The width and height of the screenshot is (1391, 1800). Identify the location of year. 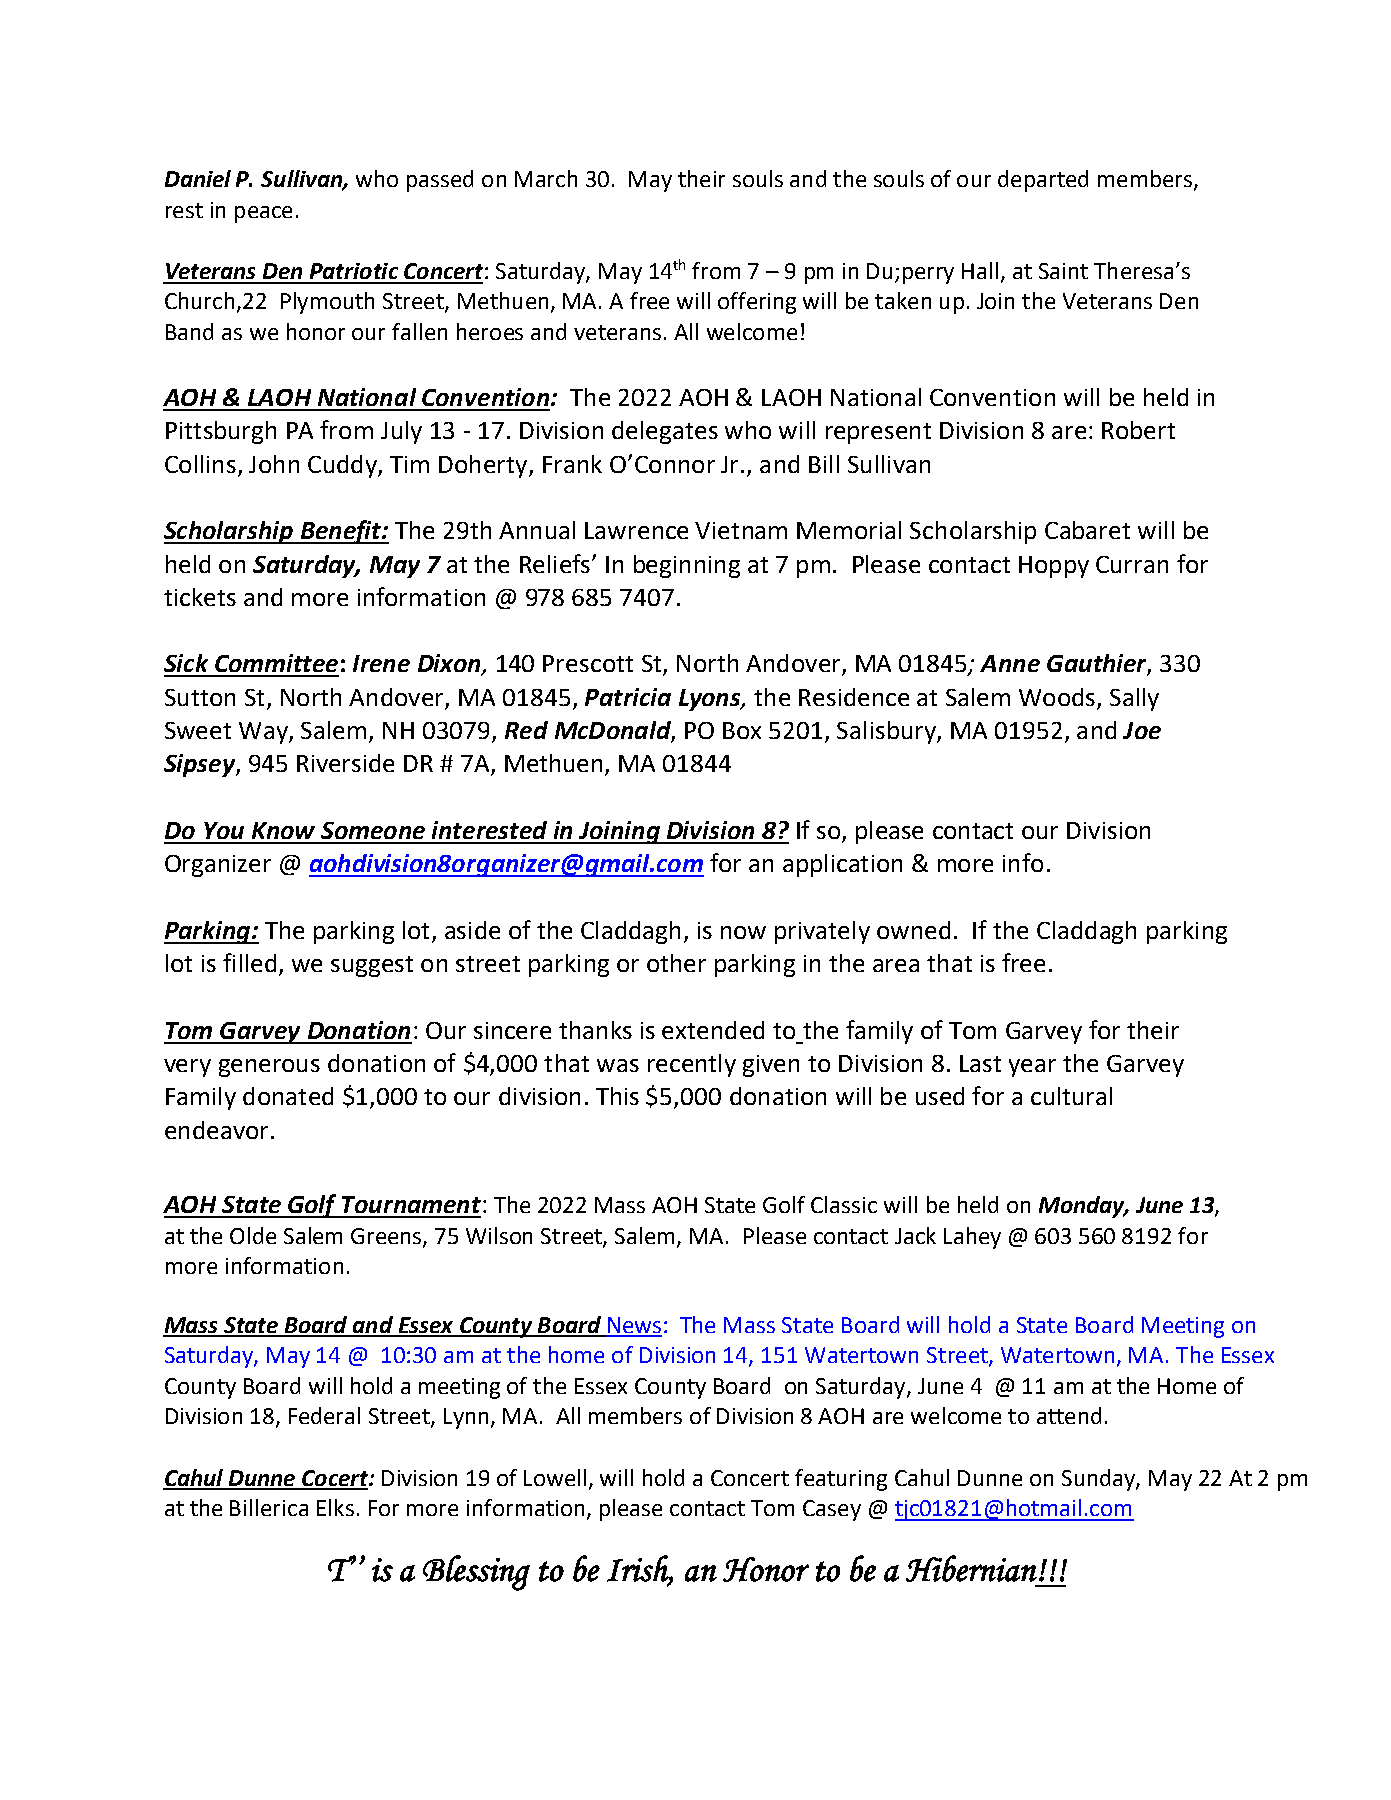
(1032, 1068).
